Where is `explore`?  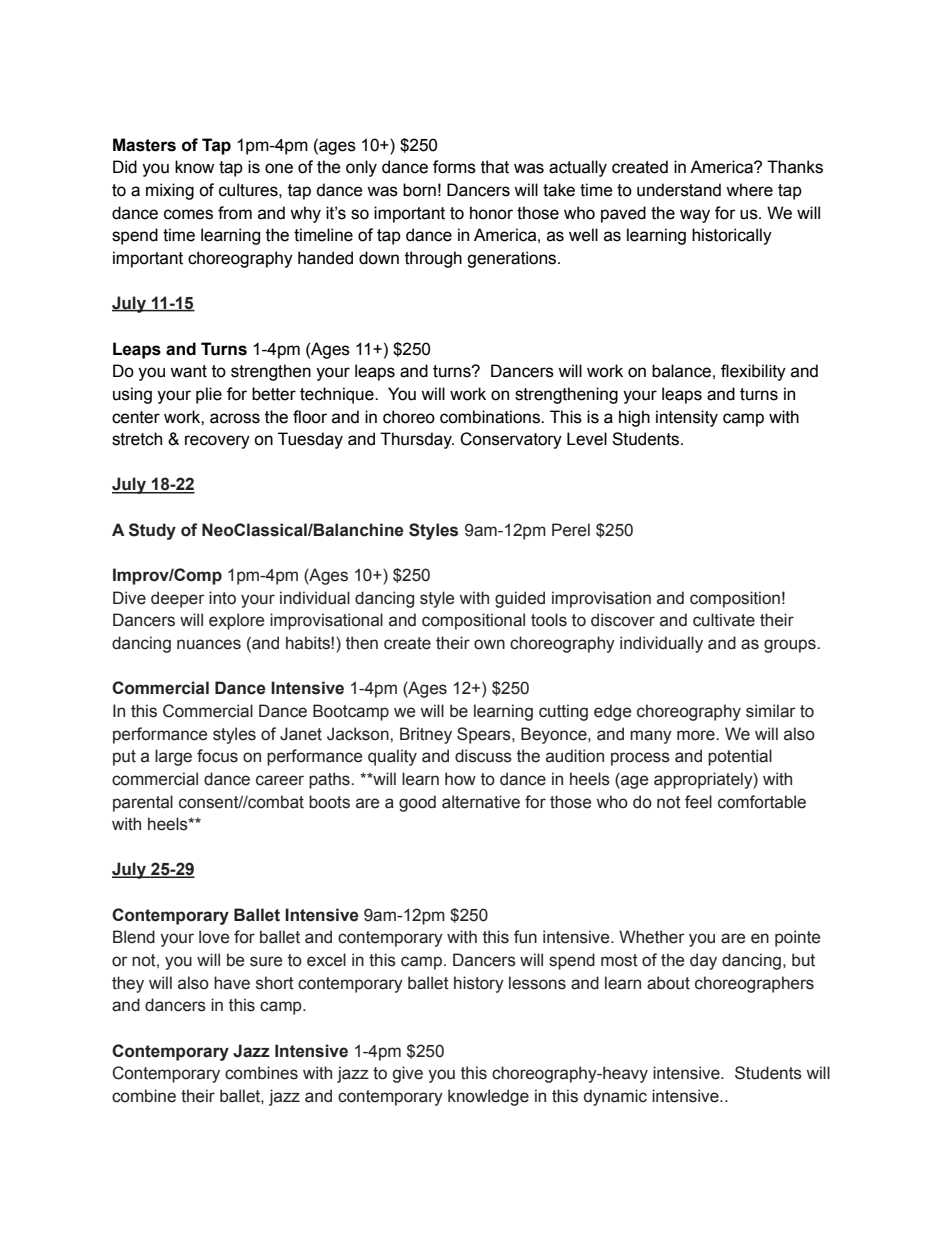
explore is located at coordinates (236, 621).
